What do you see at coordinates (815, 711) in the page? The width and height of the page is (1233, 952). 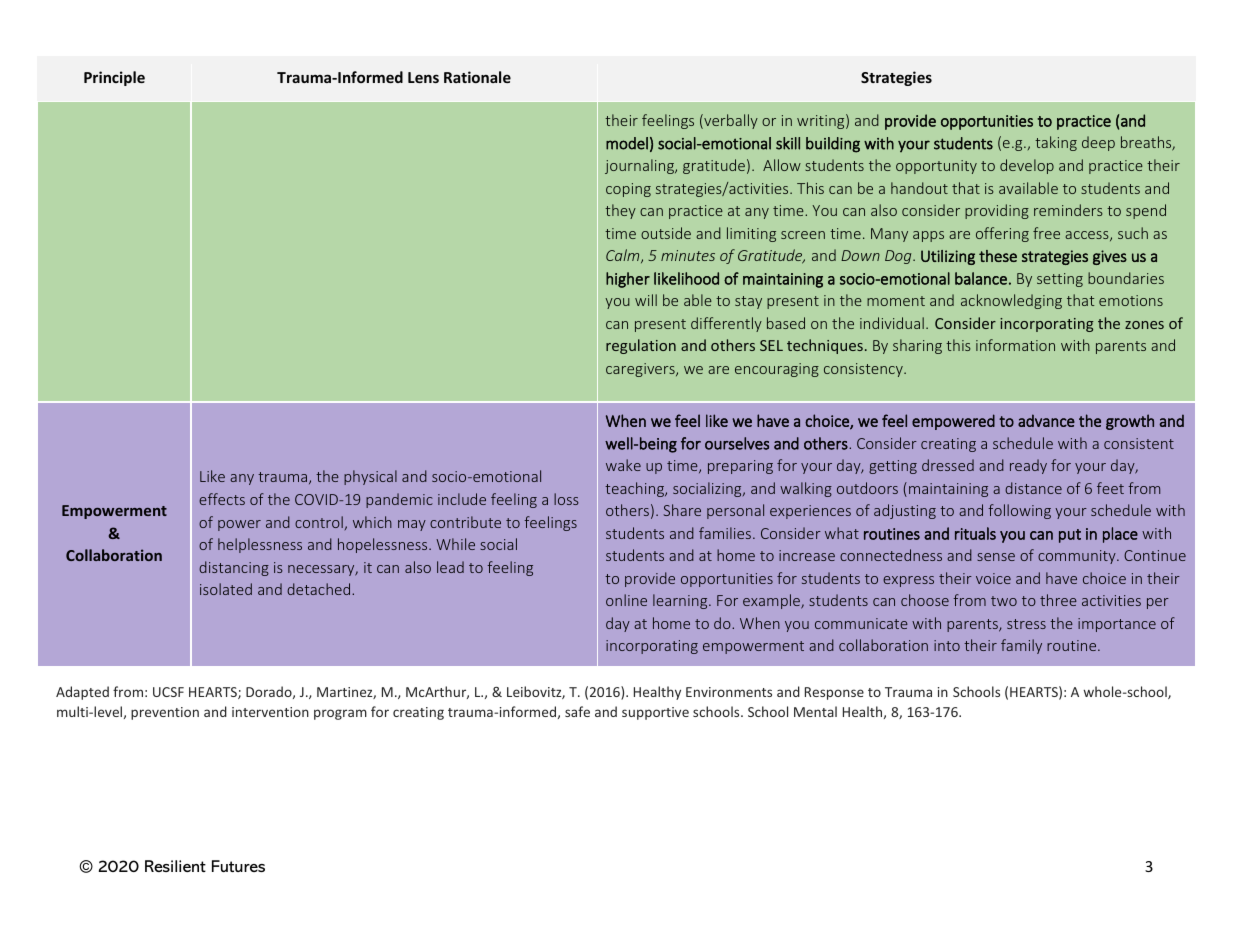 I see `Mental` at bounding box center [815, 711].
